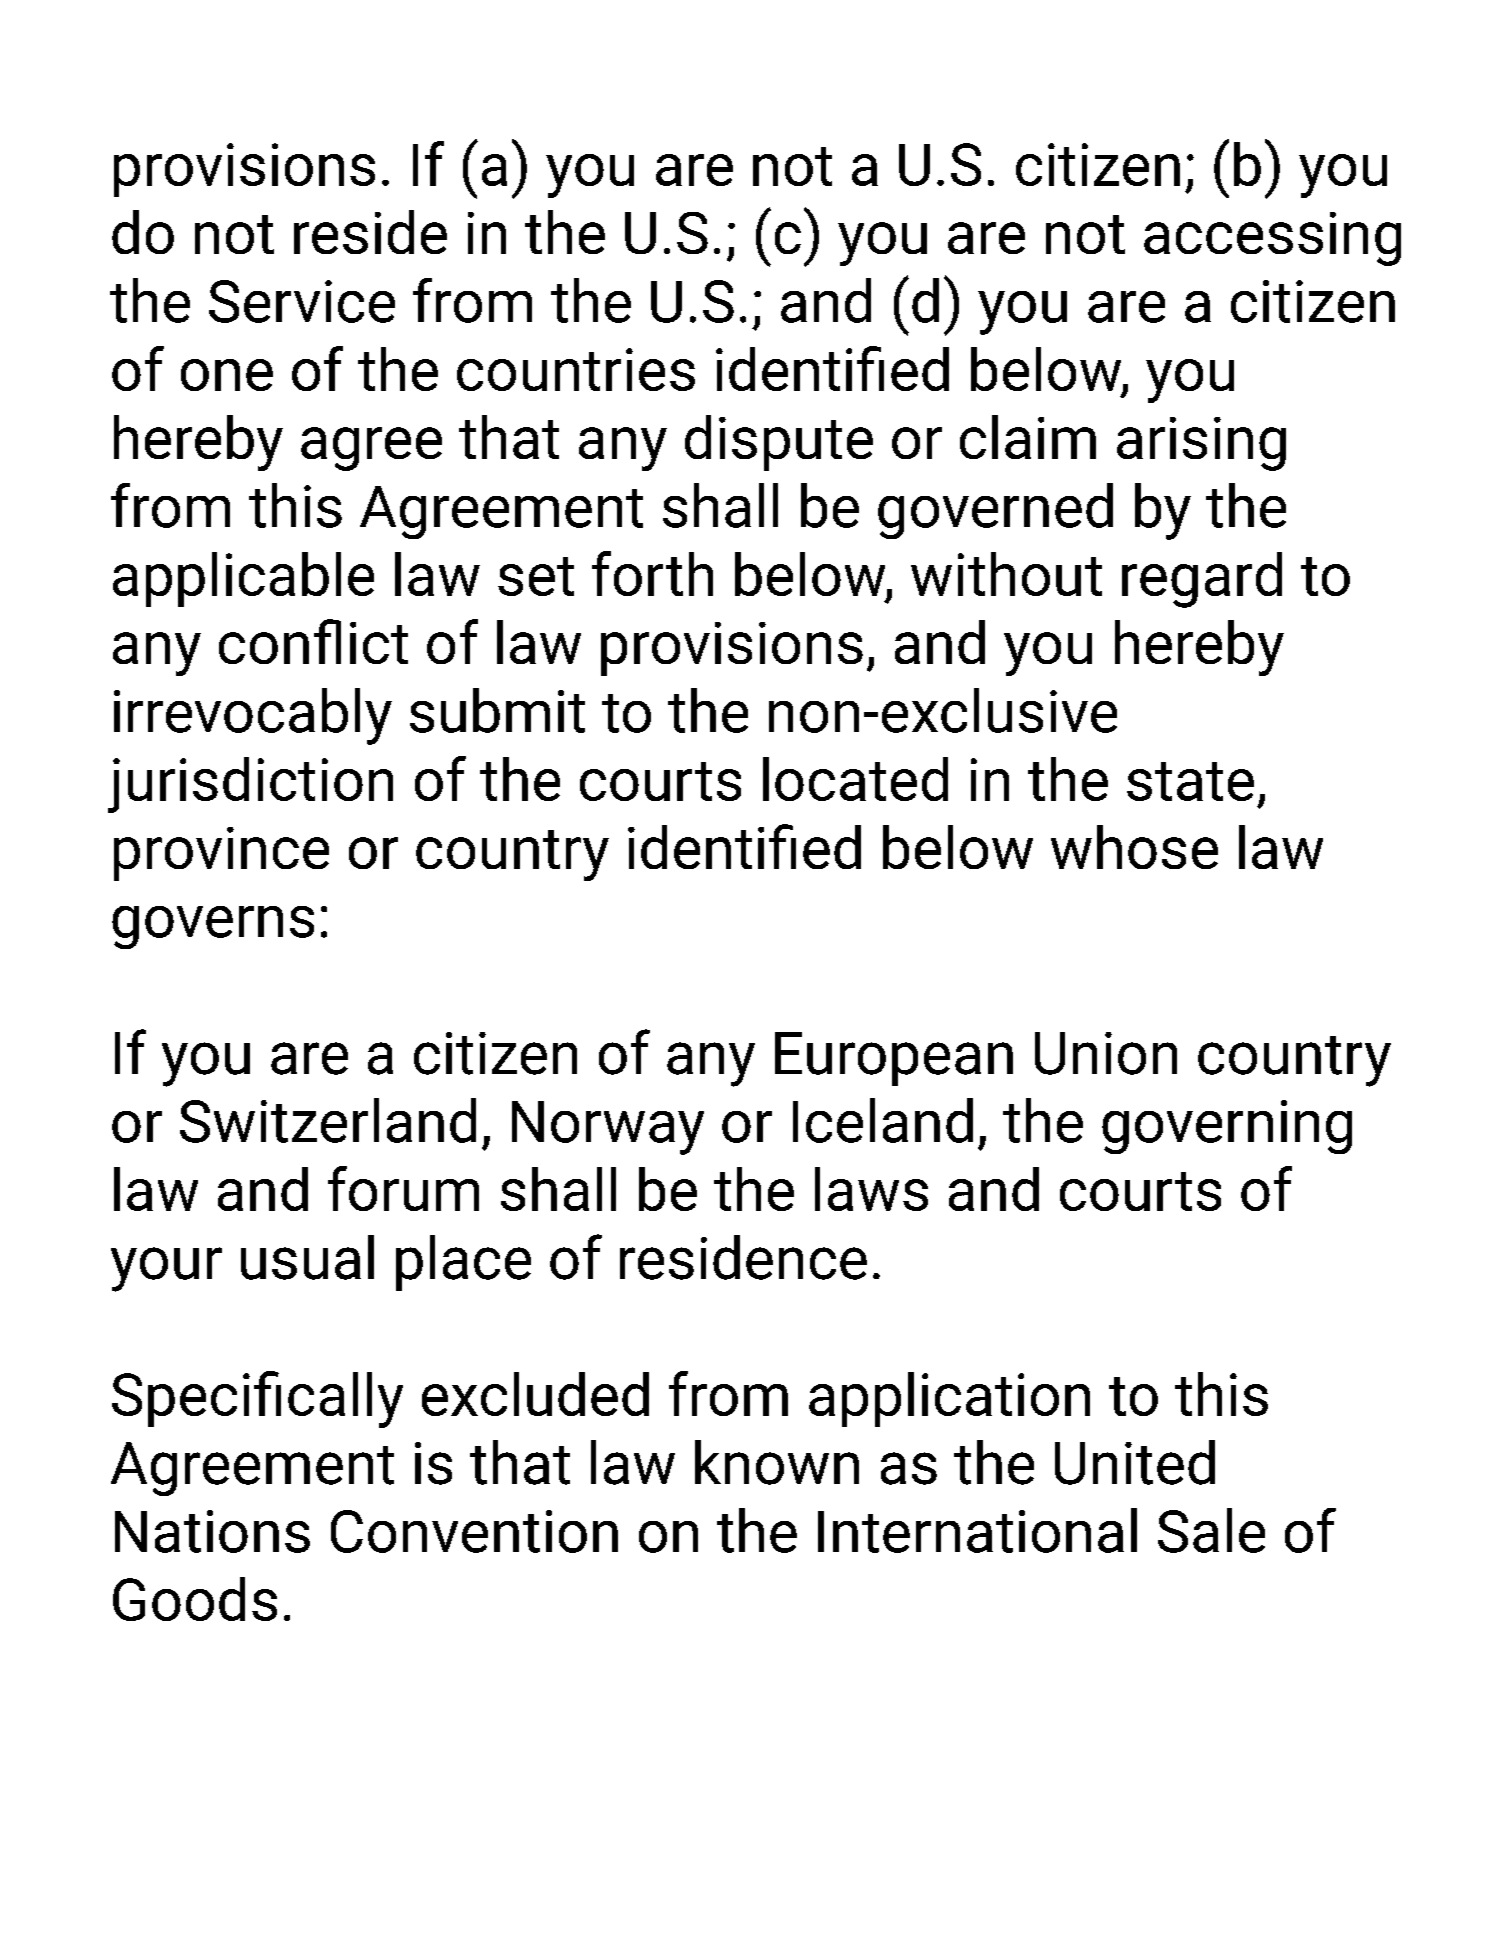 This screenshot has height=1933, width=1494. Describe the element at coordinates (302, 301) in the screenshot. I see `Service` at that location.
